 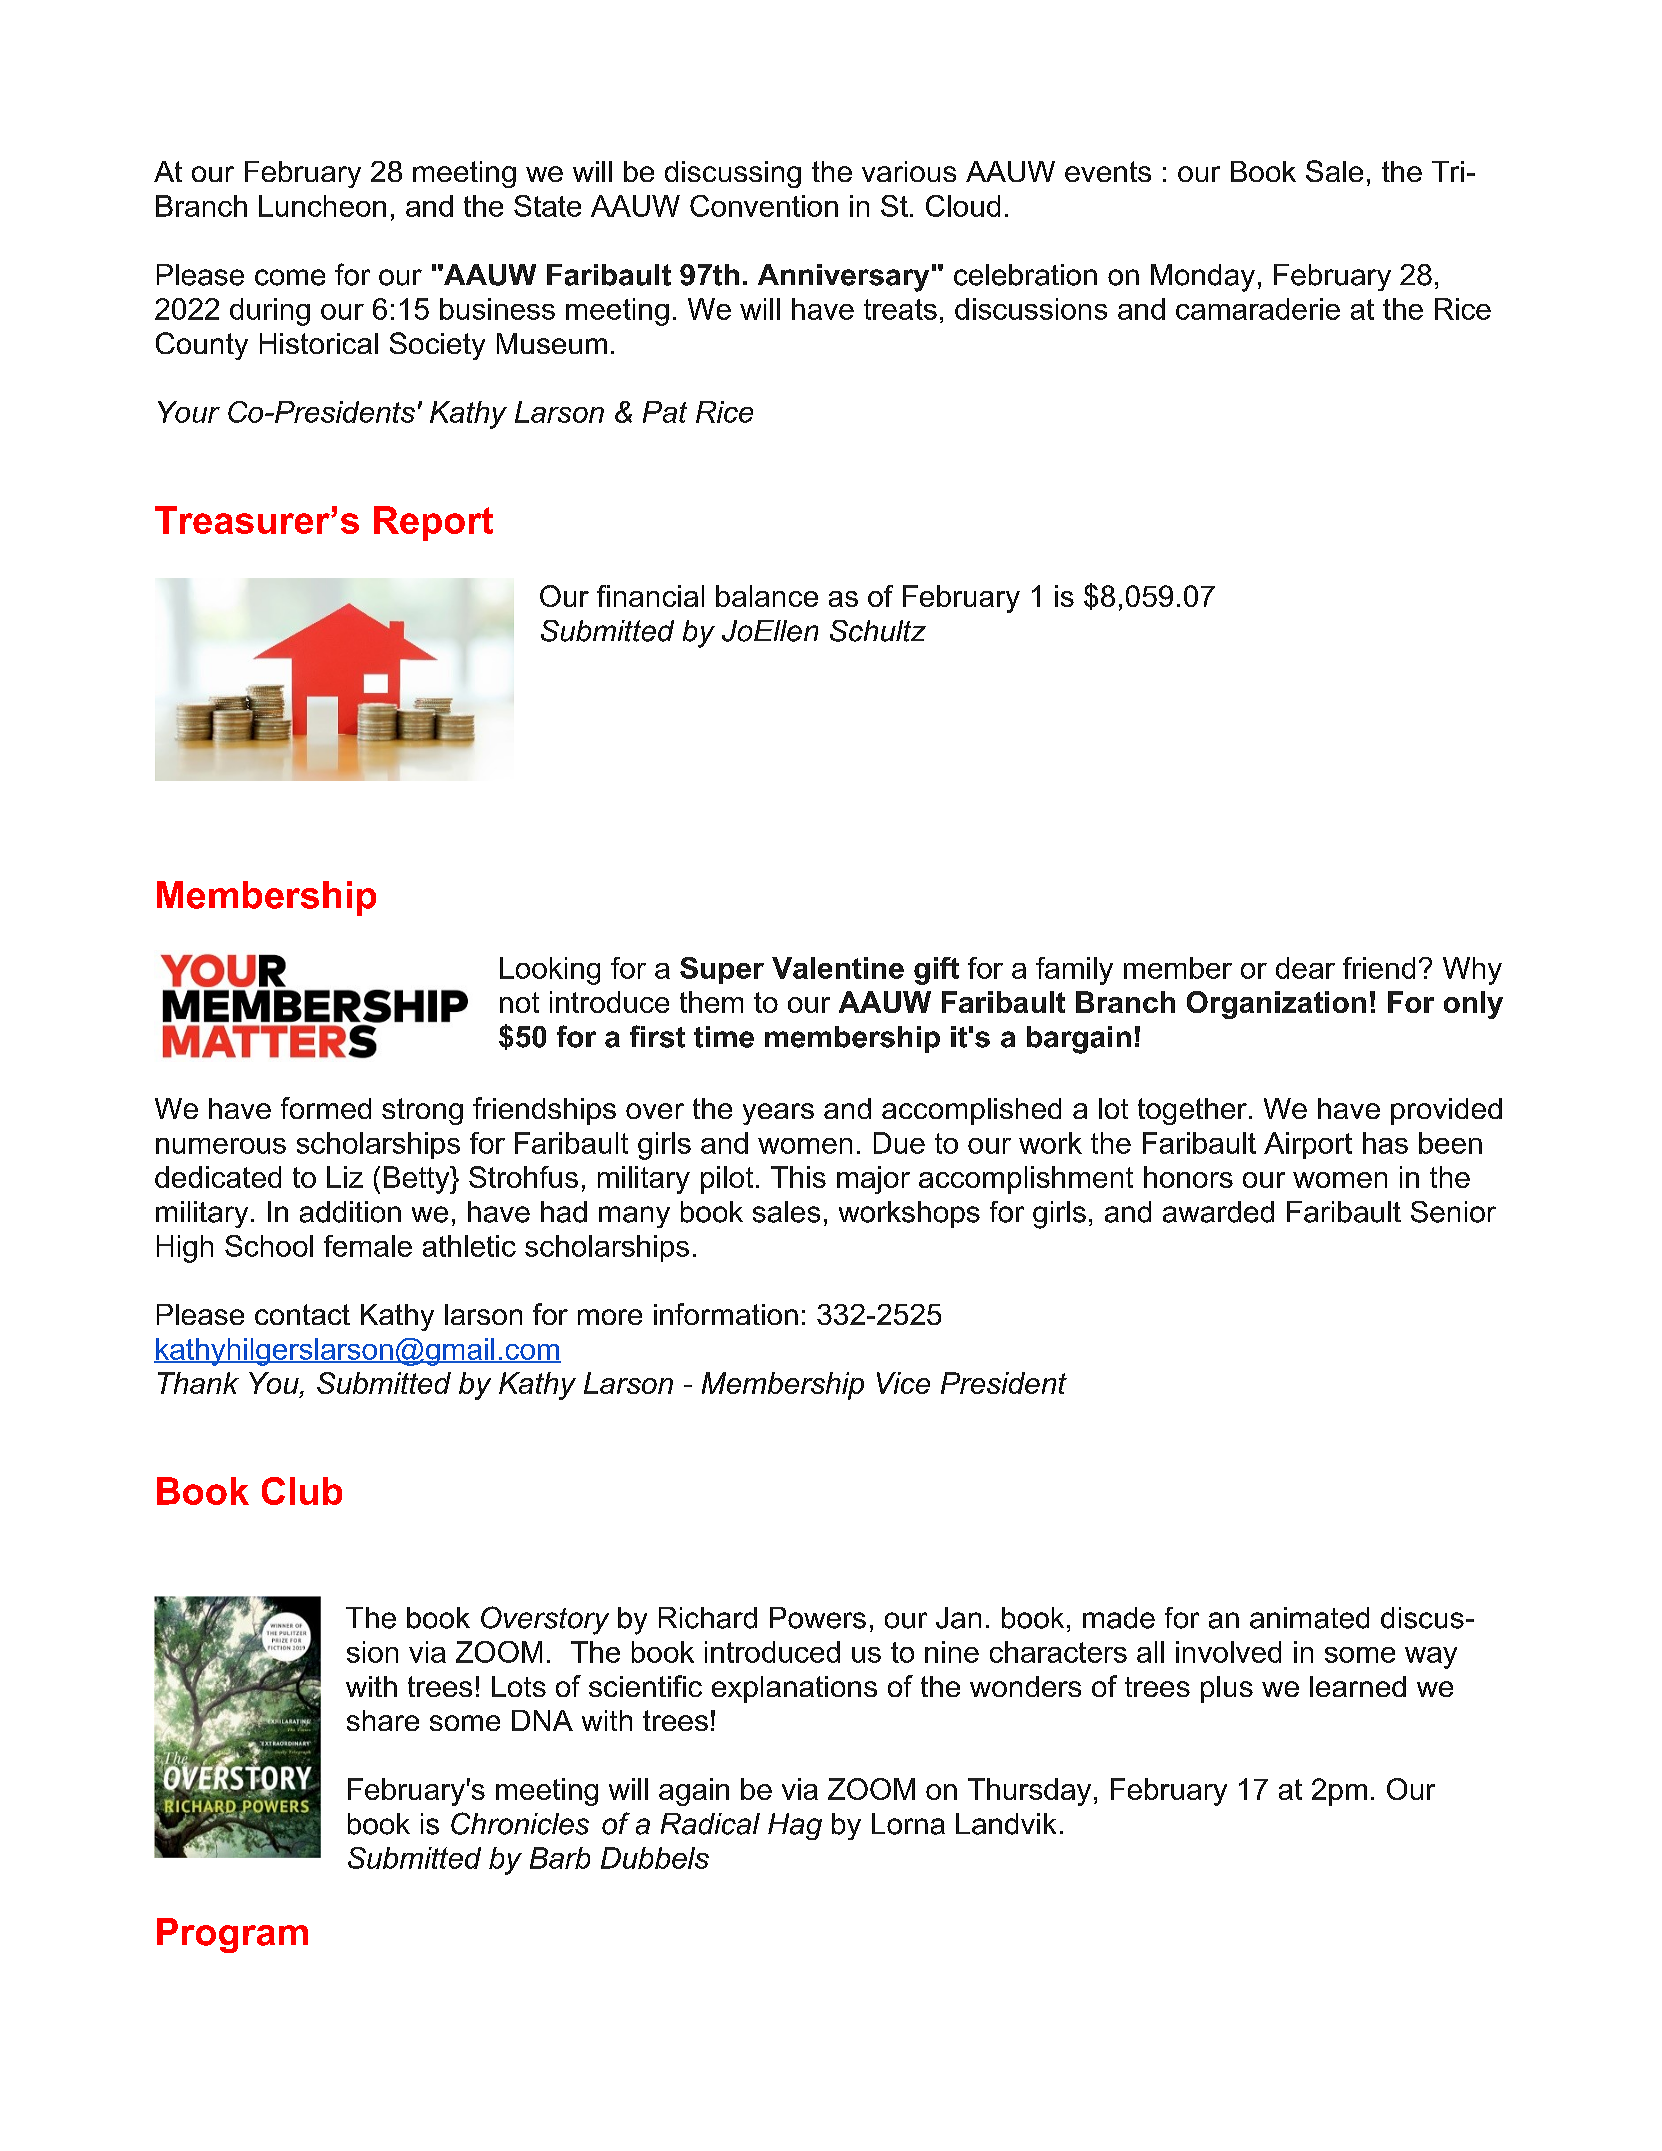 What do you see at coordinates (1309, 1618) in the document?
I see `animated` at bounding box center [1309, 1618].
